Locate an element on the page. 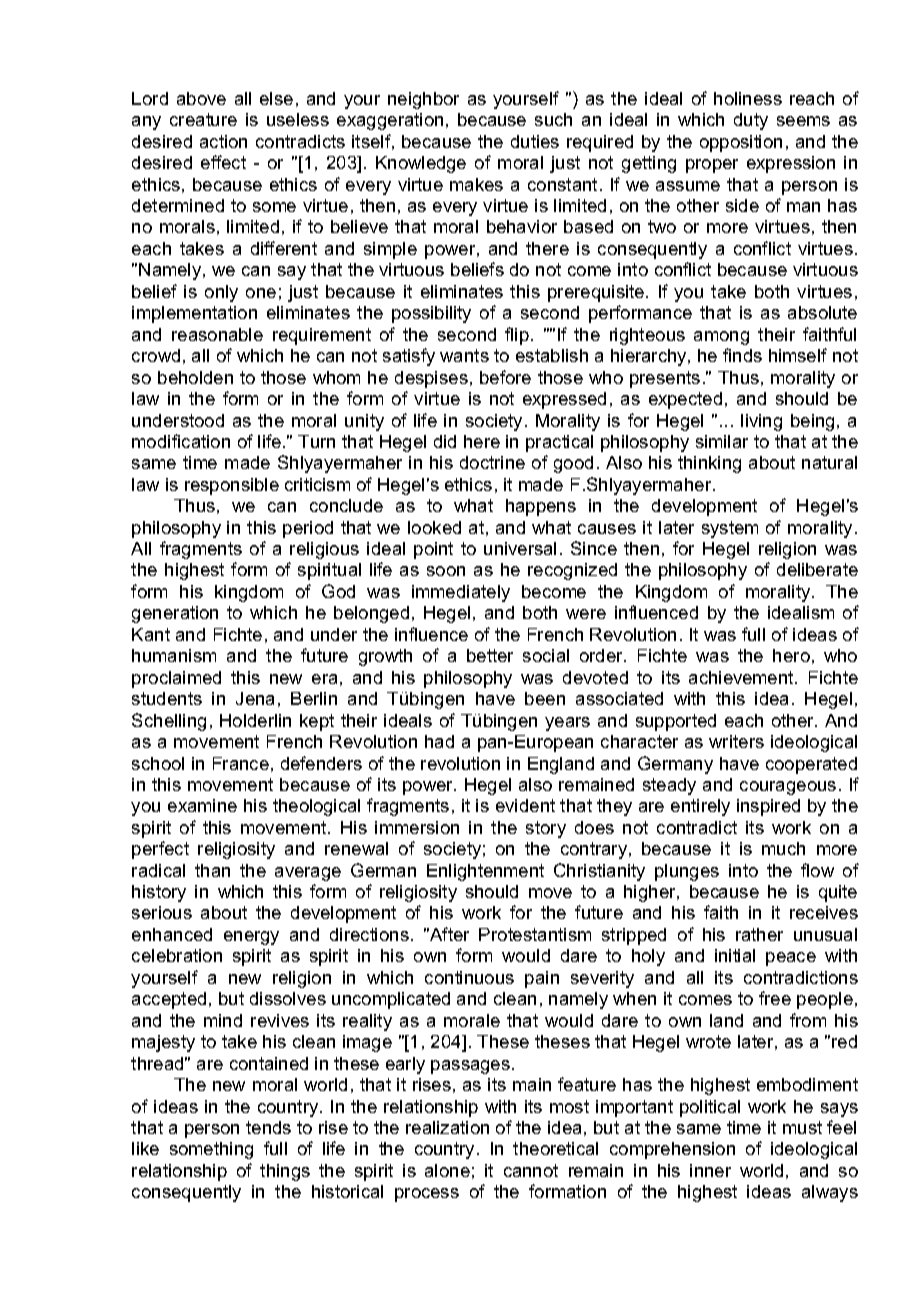 The height and width of the document is (1308, 924). action is located at coordinates (223, 141).
